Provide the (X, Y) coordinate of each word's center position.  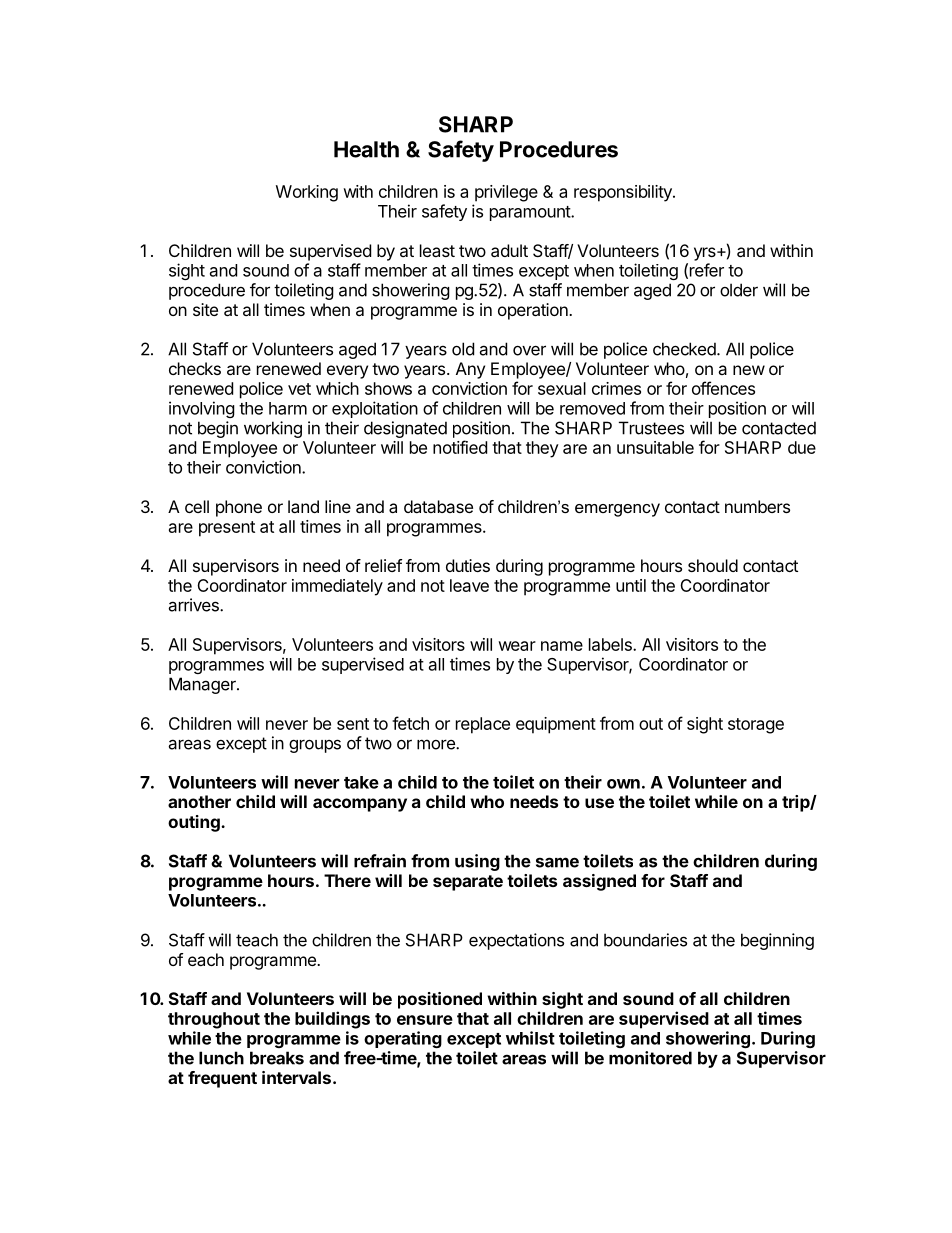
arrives (194, 605)
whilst (530, 1038)
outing (195, 823)
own (623, 784)
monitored (650, 1058)
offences (723, 388)
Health (366, 149)
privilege (506, 193)
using (477, 862)
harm (288, 408)
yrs (706, 254)
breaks (277, 1058)
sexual (562, 388)
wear (517, 646)
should (713, 565)
